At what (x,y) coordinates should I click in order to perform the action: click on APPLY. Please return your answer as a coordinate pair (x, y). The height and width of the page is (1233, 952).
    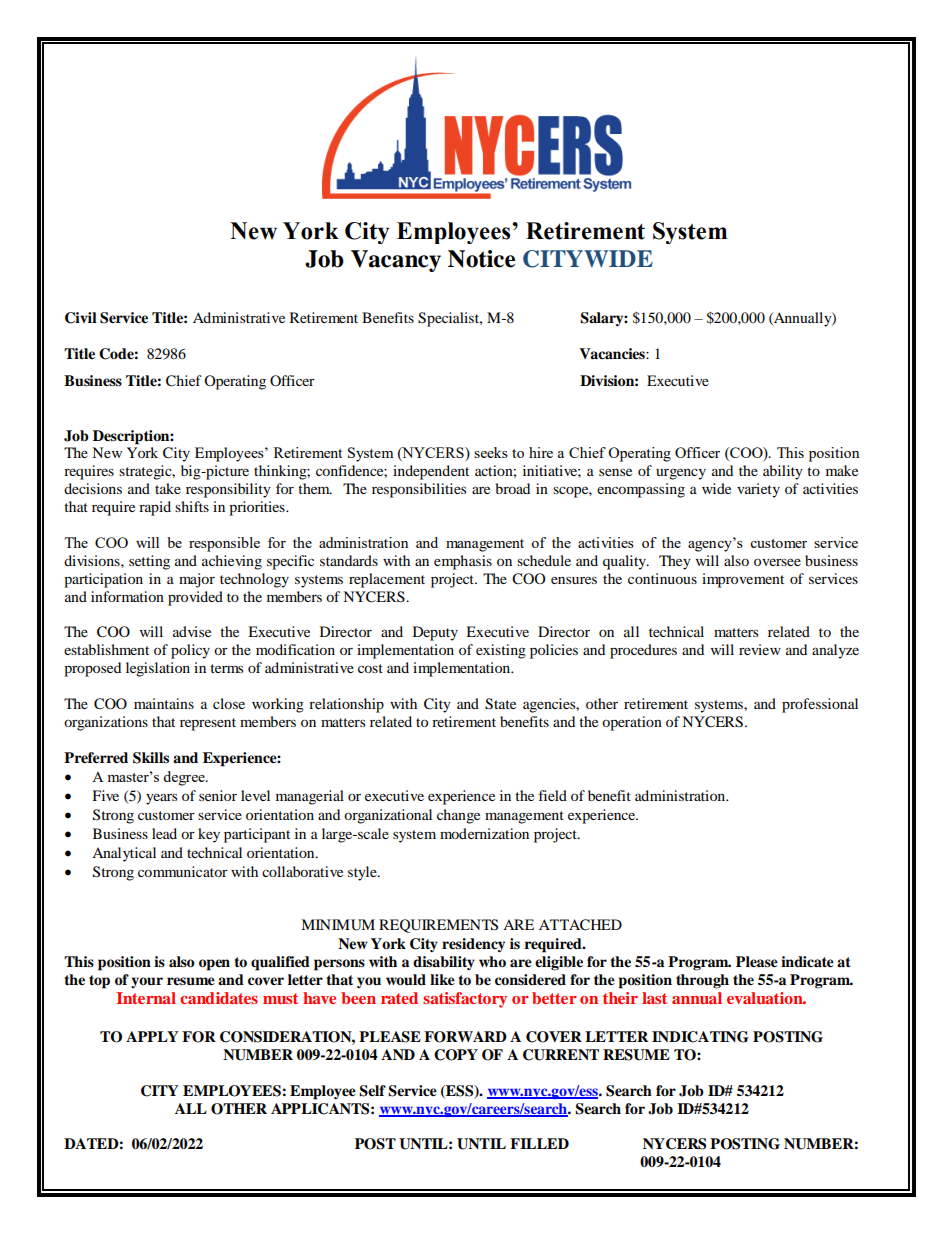
    Looking at the image, I should click on (152, 1036).
